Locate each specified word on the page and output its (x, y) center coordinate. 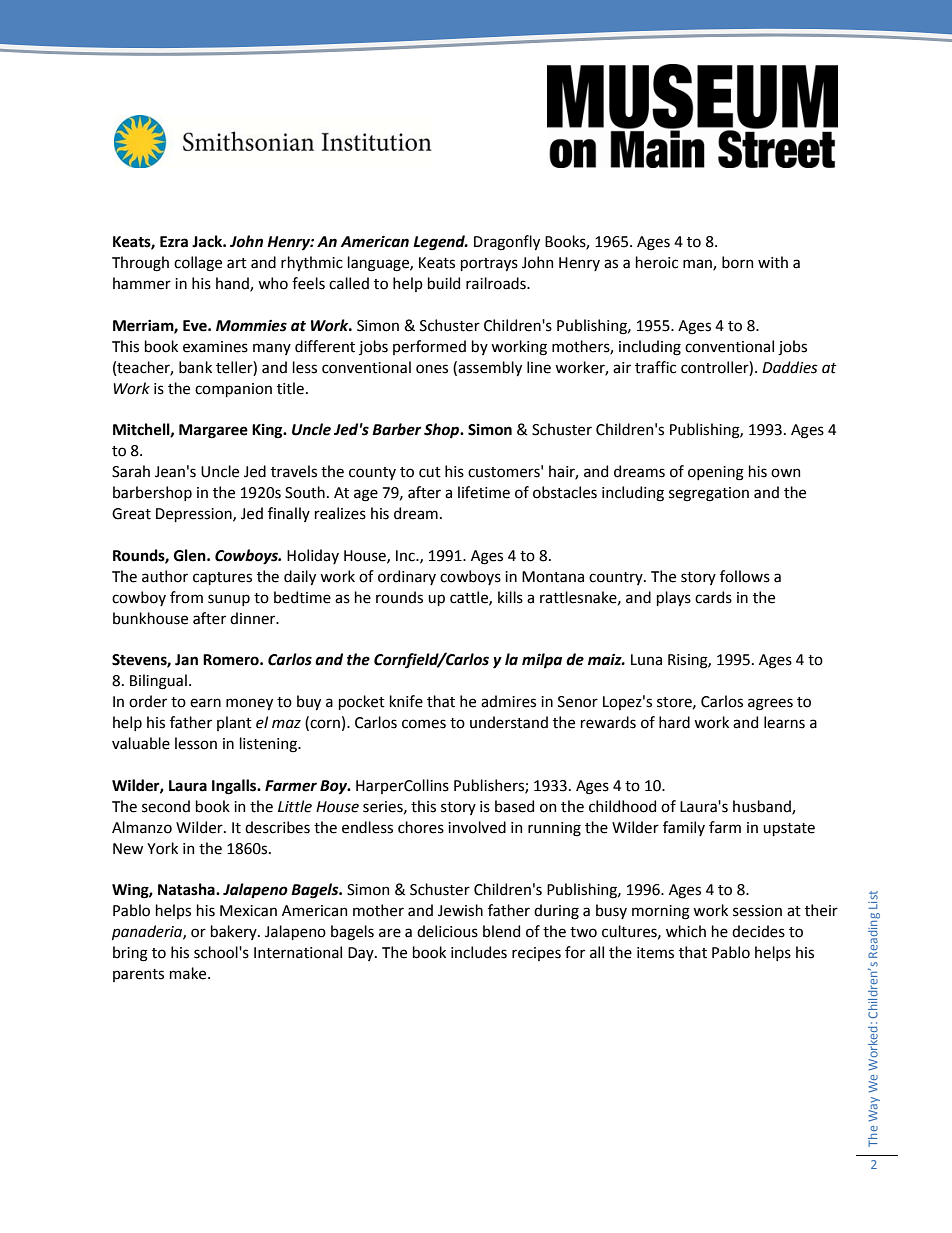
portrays (489, 264)
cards (713, 597)
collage (198, 264)
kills (510, 597)
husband (763, 807)
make (189, 973)
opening (716, 473)
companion (233, 390)
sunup (229, 600)
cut (430, 472)
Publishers (490, 786)
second (166, 806)
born (737, 262)
